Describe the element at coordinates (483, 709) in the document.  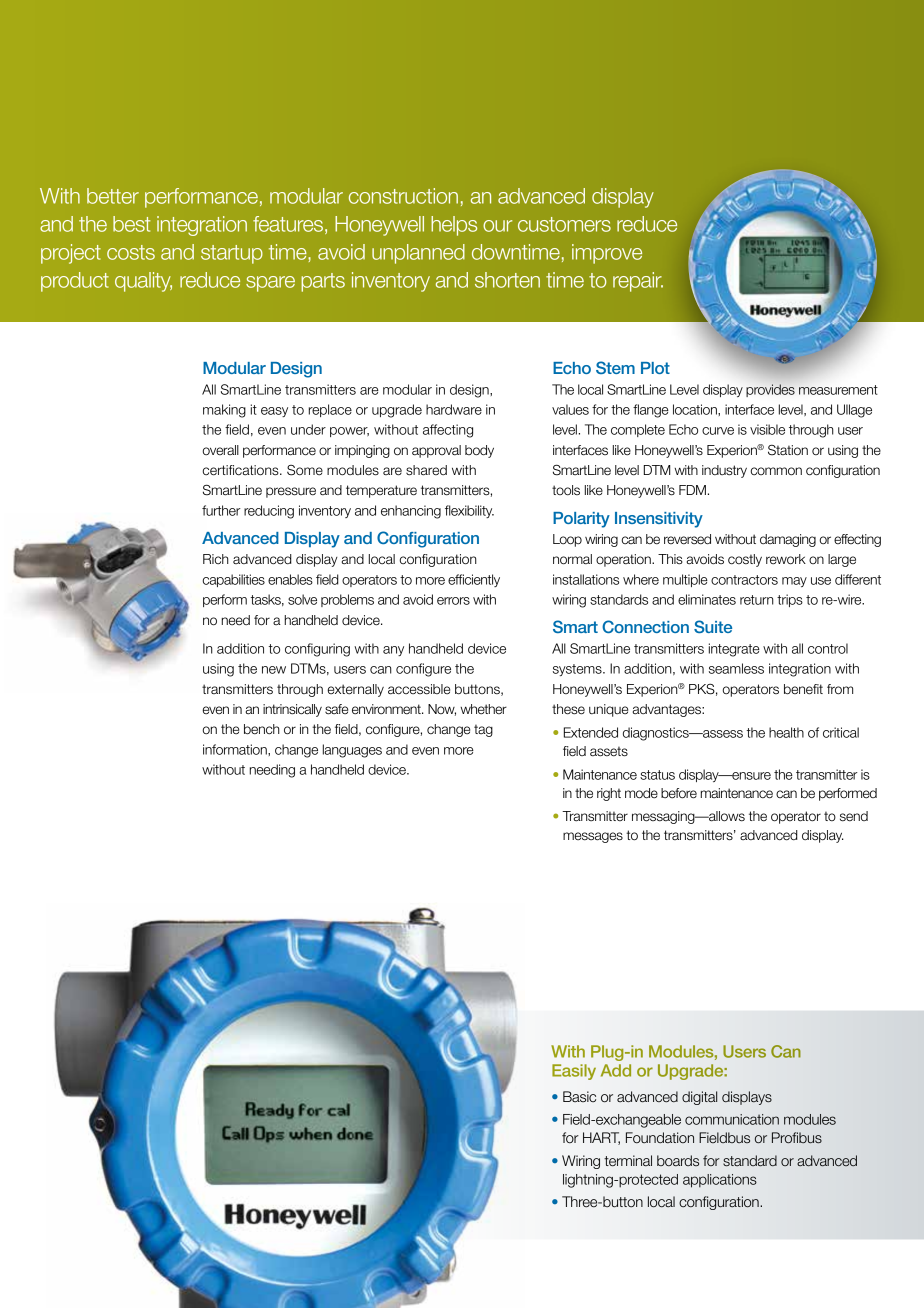
I see `whether` at that location.
